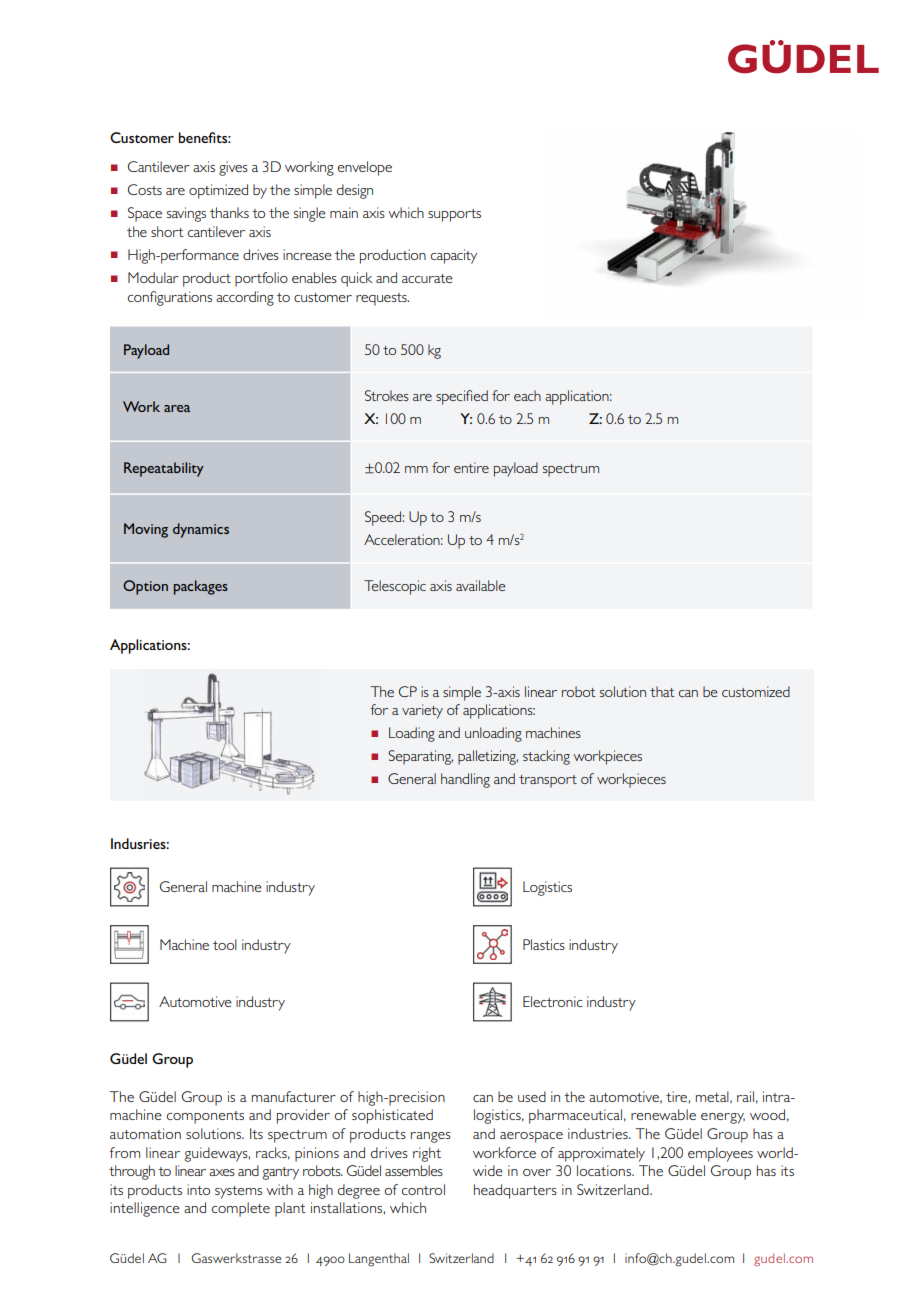  I want to click on packages, so click(201, 587).
